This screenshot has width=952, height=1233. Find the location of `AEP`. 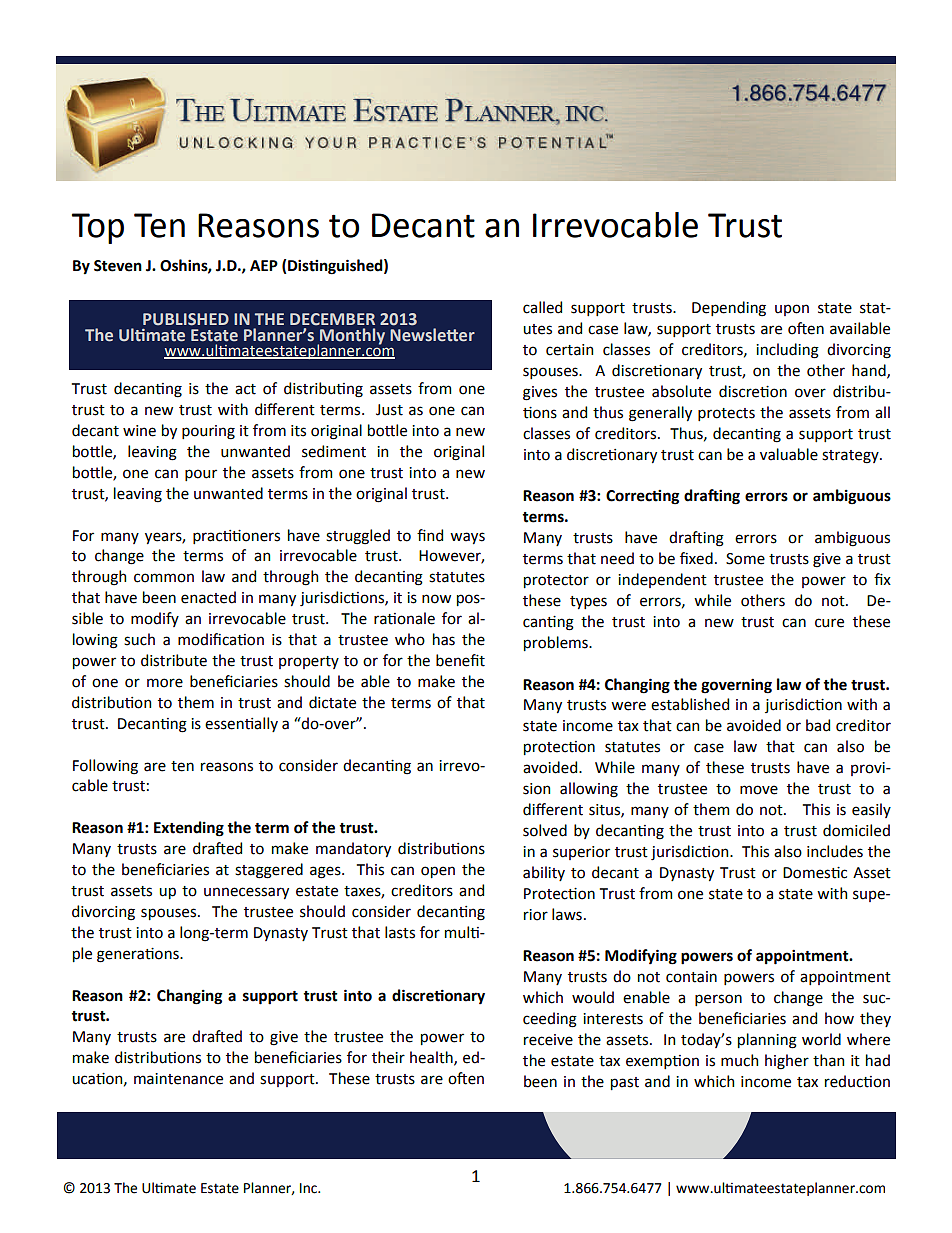

AEP is located at coordinates (264, 265).
